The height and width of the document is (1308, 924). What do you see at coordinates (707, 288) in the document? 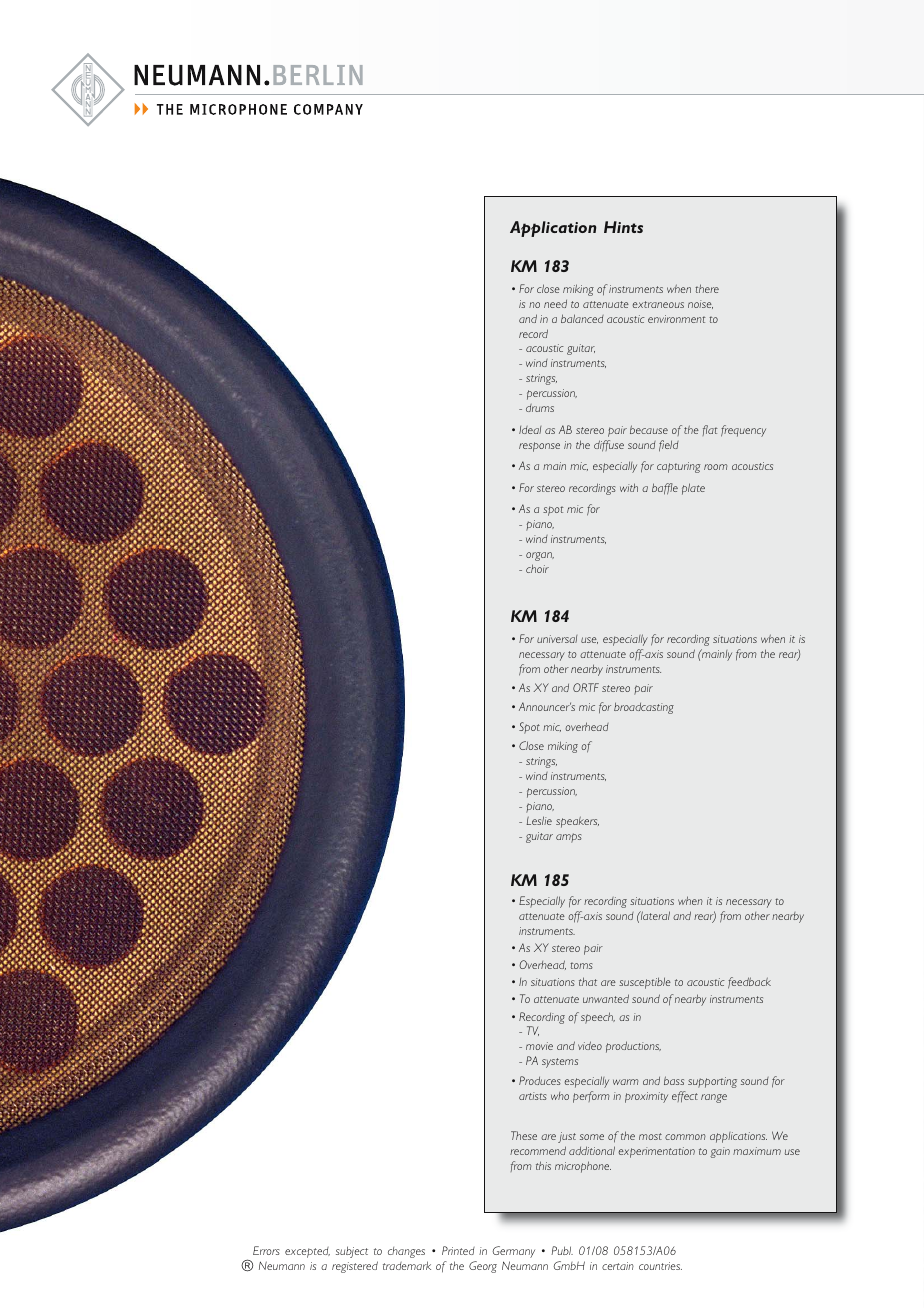
I see `there` at bounding box center [707, 288].
